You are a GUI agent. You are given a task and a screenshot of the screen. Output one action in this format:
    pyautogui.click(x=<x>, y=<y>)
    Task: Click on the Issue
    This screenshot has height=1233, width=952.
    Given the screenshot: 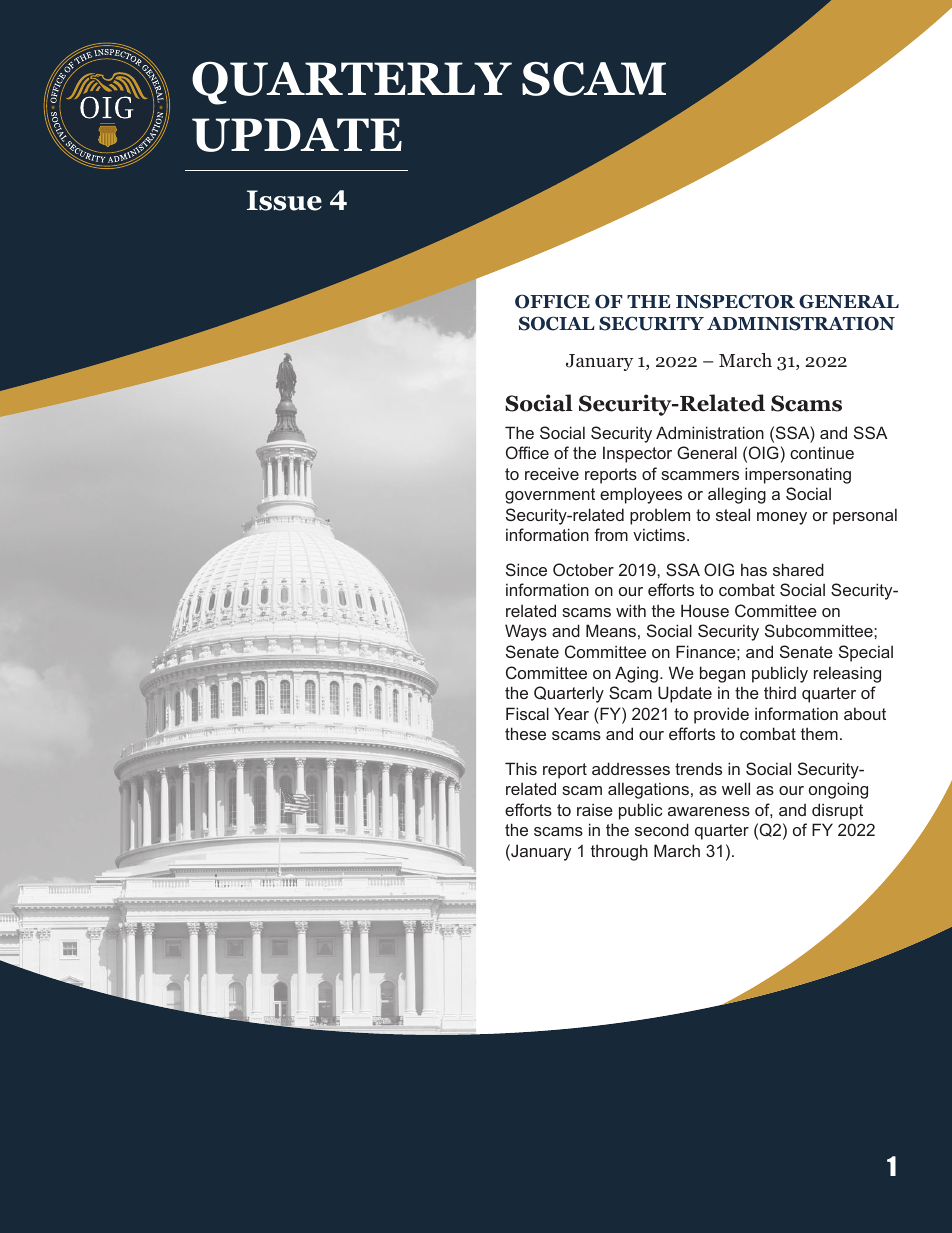 What is the action you would take?
    pyautogui.click(x=284, y=200)
